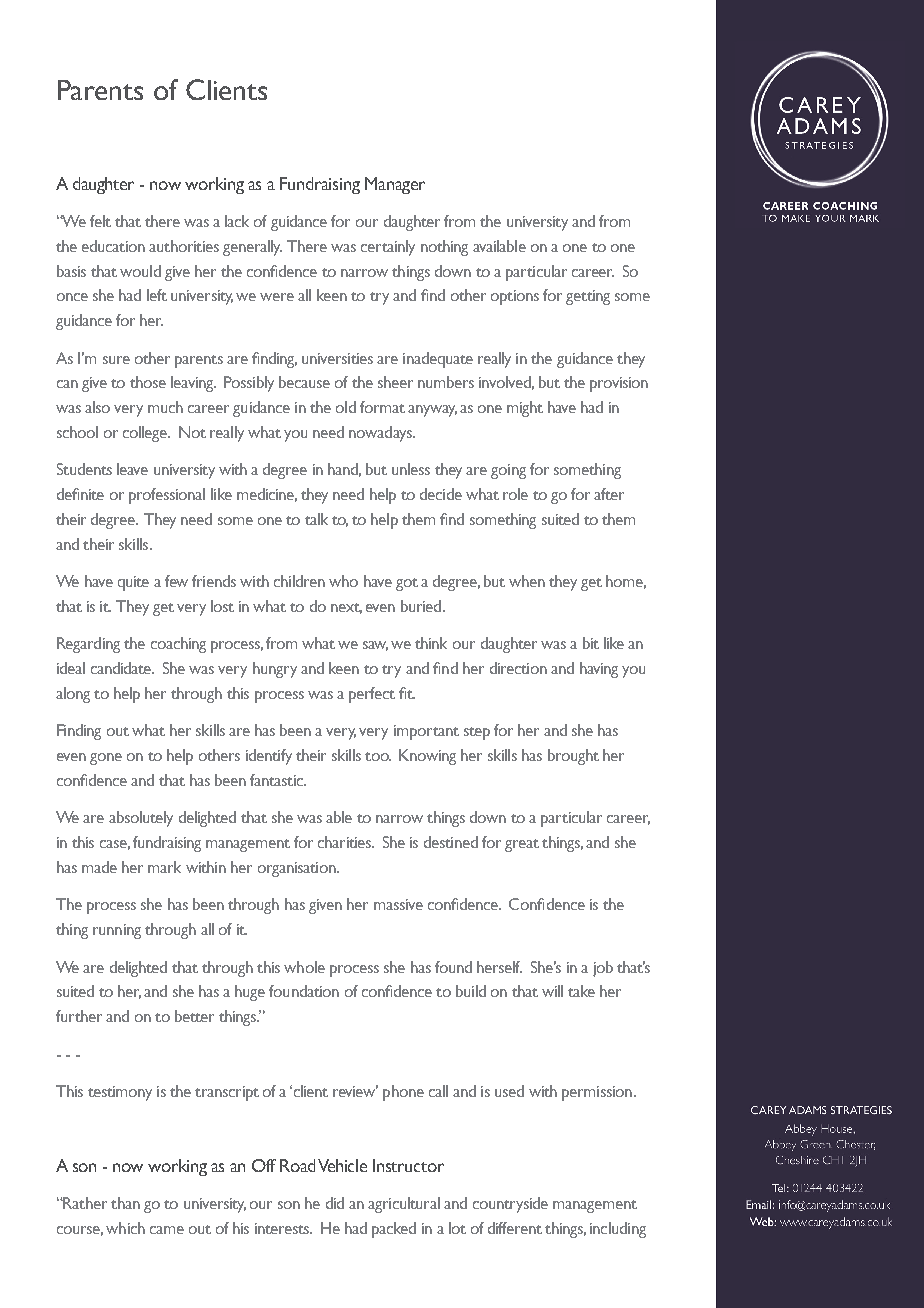  Describe the element at coordinates (133, 583) in the document. I see `quite` at that location.
